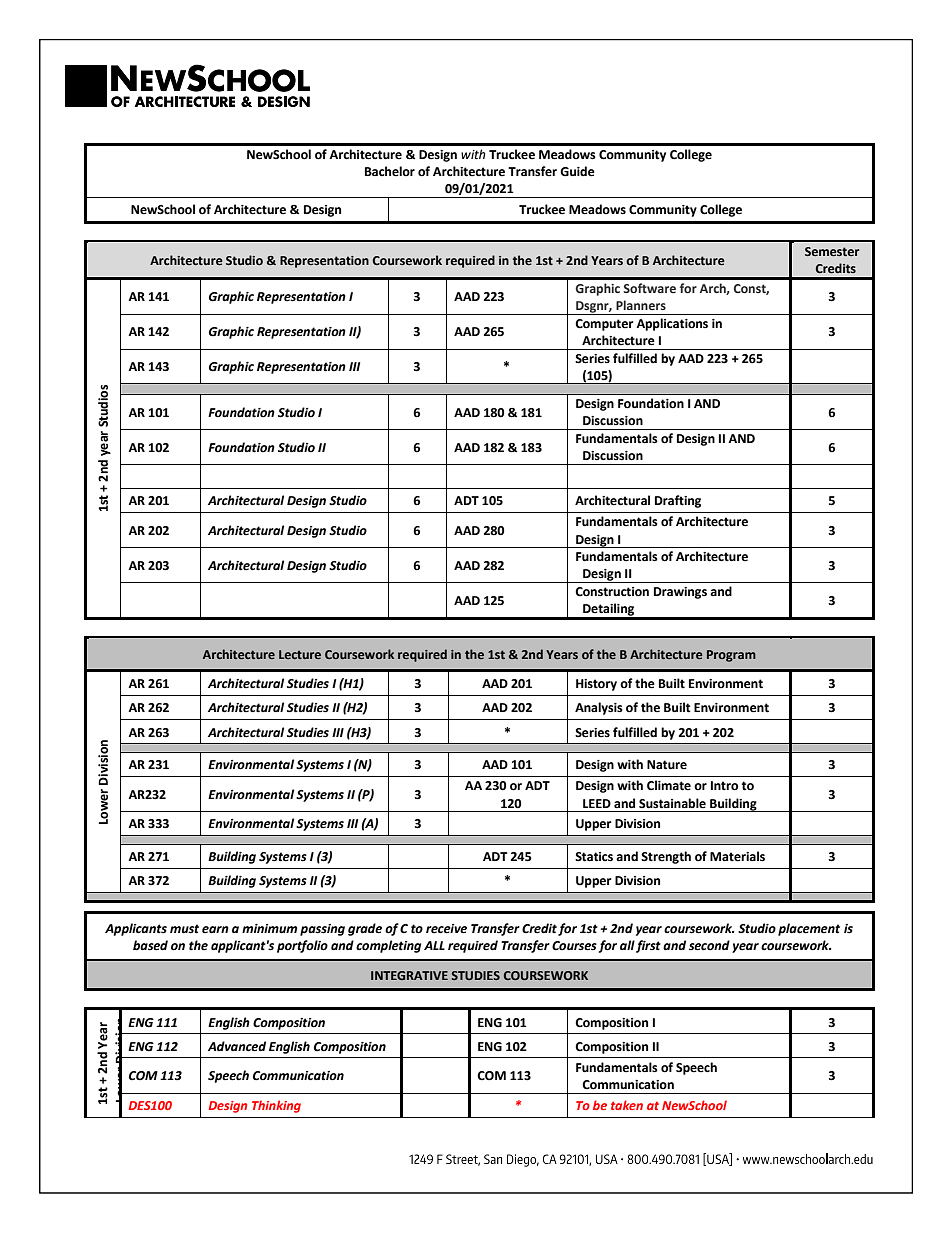 The image size is (952, 1233). What do you see at coordinates (627, 1105) in the screenshot?
I see `taken` at bounding box center [627, 1105].
